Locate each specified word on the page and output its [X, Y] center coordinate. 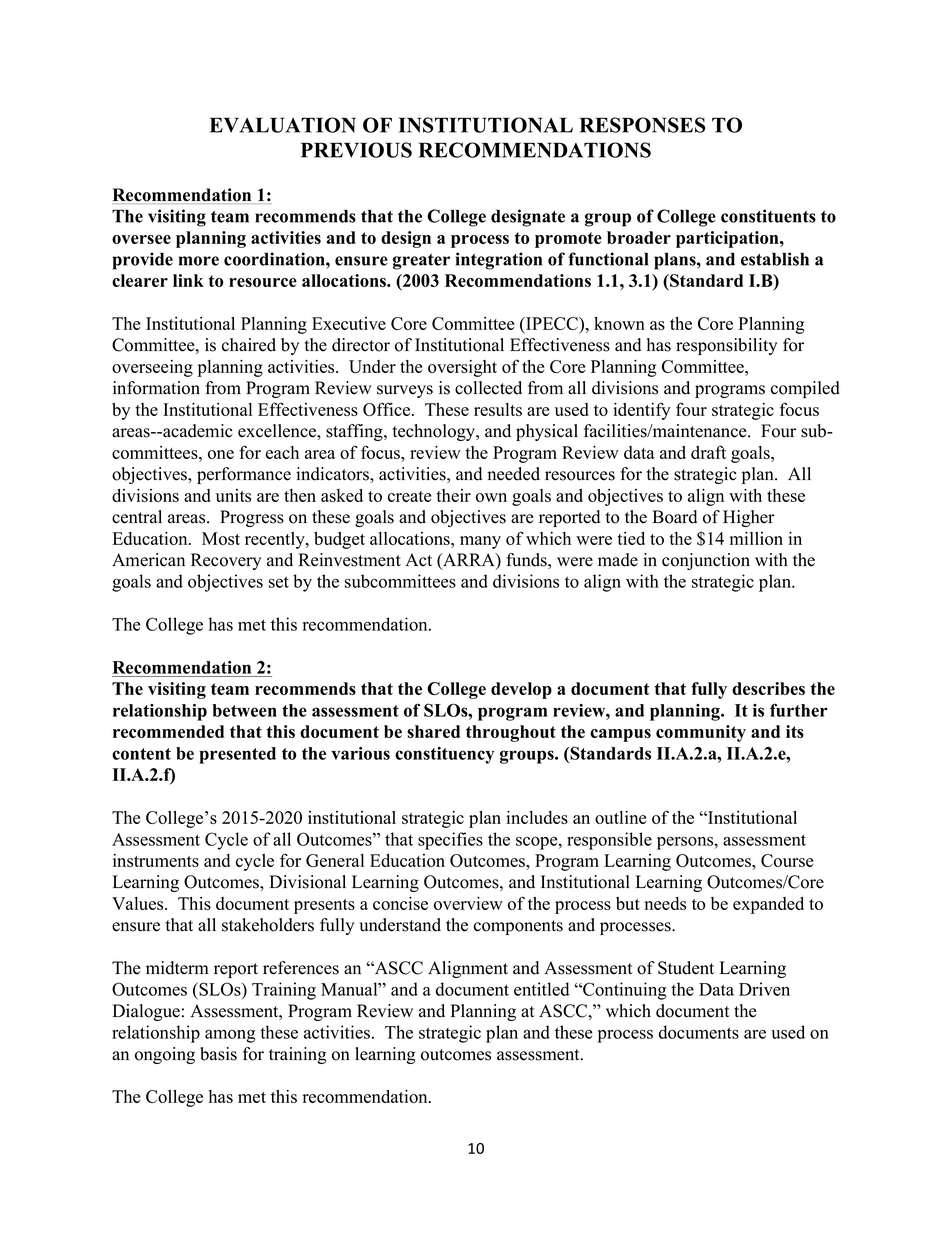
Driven [764, 989]
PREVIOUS [356, 150]
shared [433, 731]
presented [237, 755]
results [498, 409]
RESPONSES [642, 125]
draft [708, 452]
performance [244, 475]
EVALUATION [283, 125]
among [230, 1036]
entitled [541, 989]
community [701, 733]
